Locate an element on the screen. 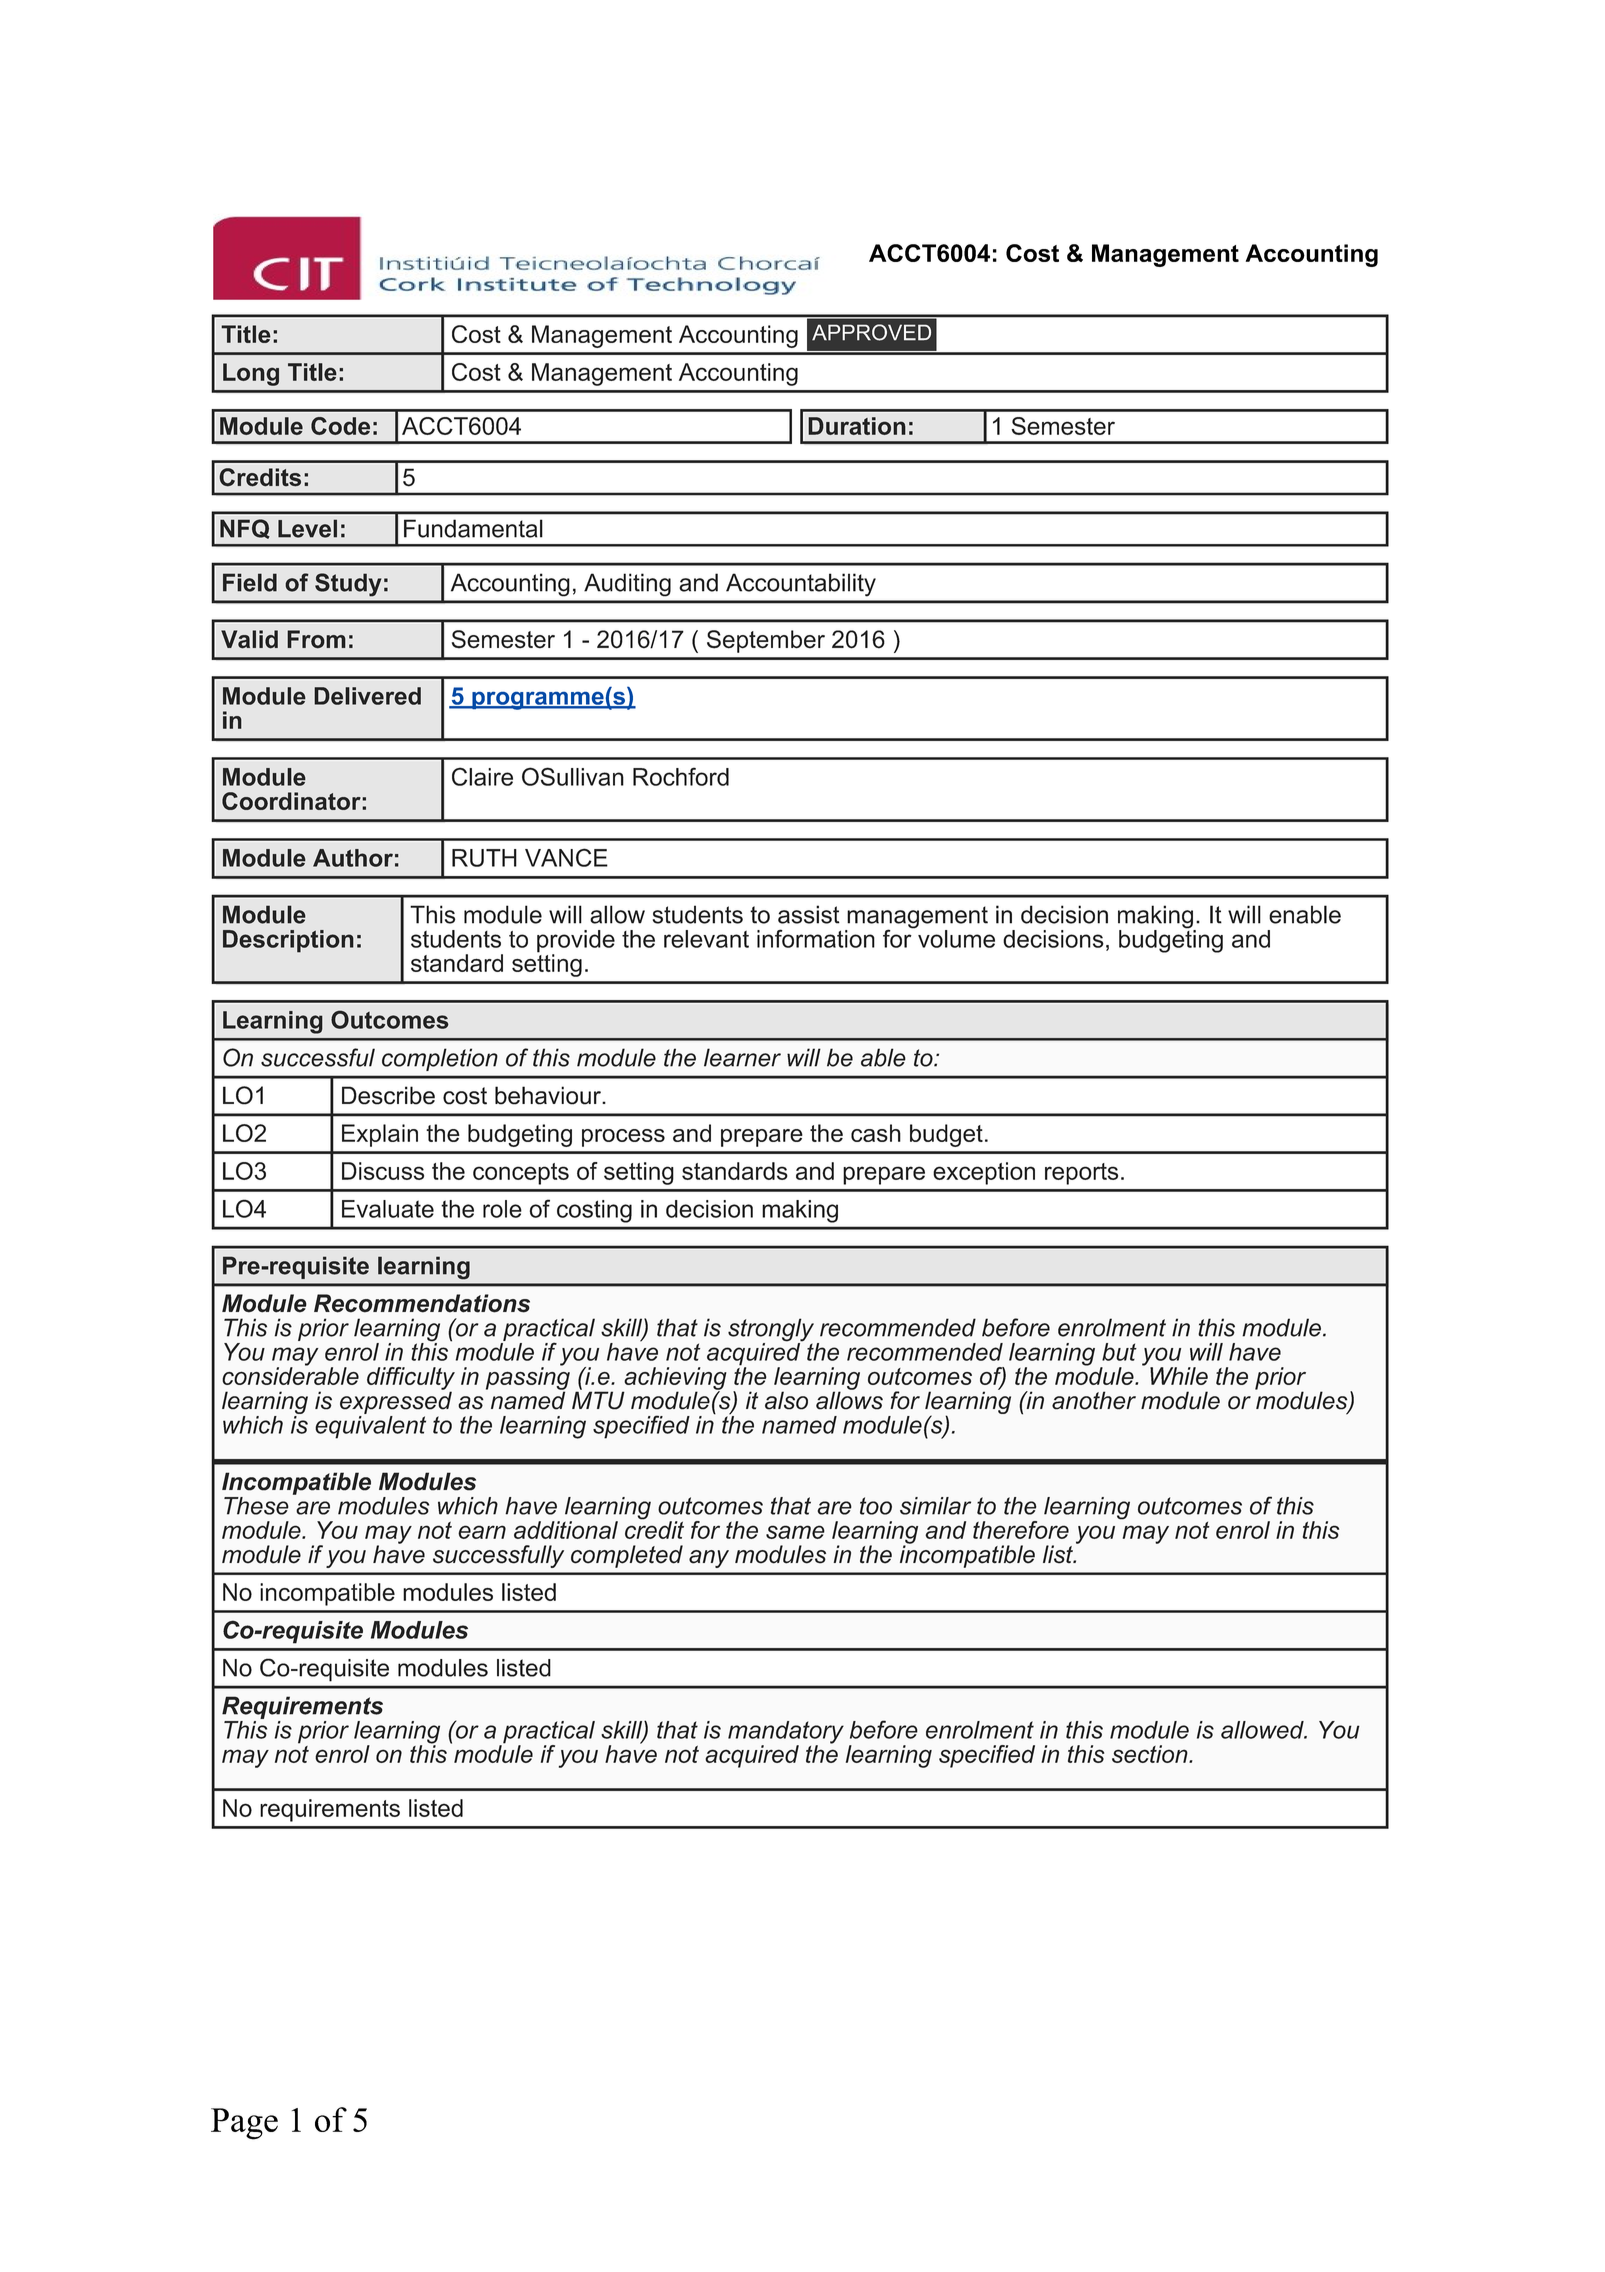 The width and height of the screenshot is (1605, 2272). Duration is located at coordinates (857, 426).
